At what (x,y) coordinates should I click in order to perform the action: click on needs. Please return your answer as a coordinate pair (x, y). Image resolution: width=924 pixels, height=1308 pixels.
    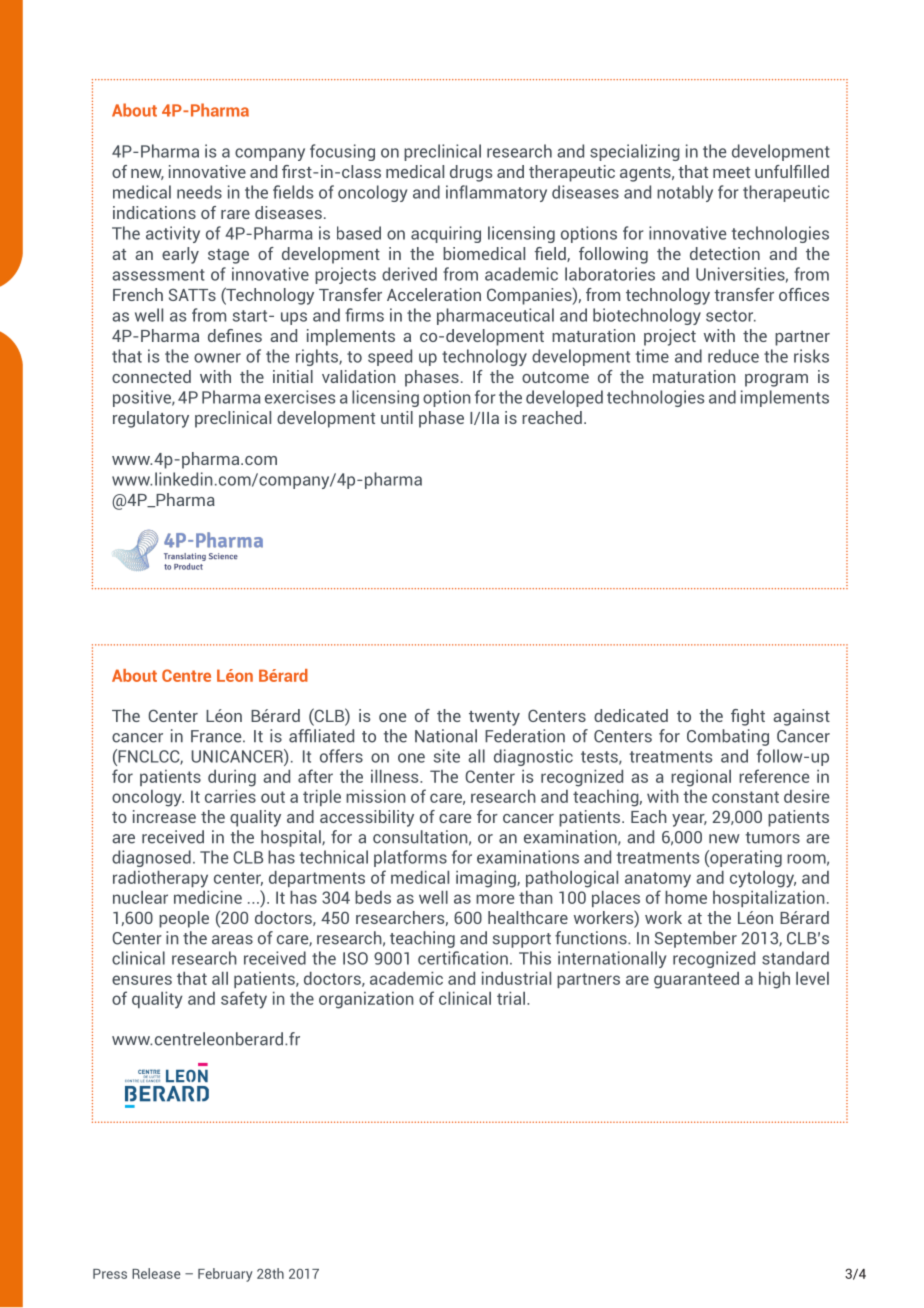
    Looking at the image, I should click on (199, 192).
